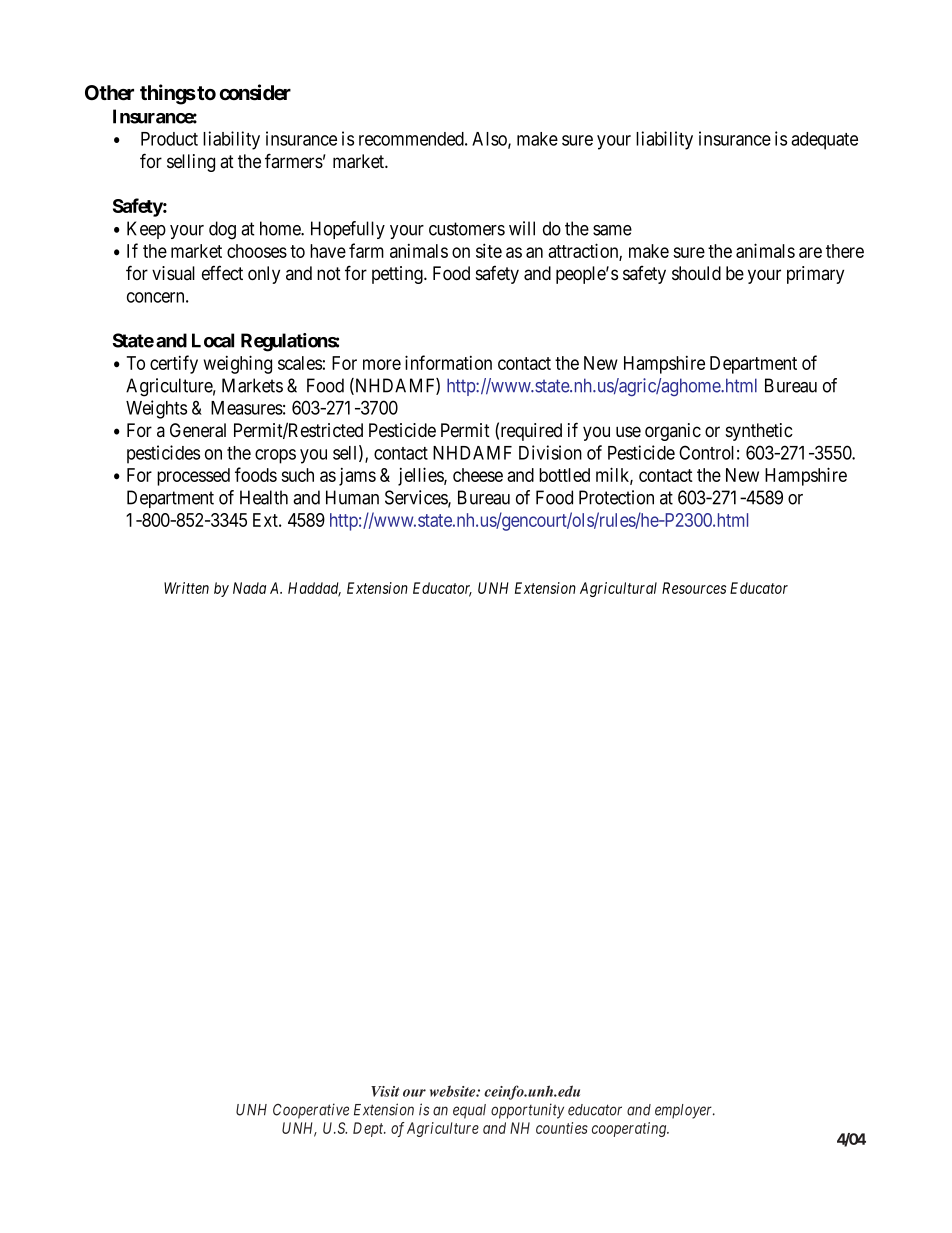  I want to click on Product, so click(169, 139).
